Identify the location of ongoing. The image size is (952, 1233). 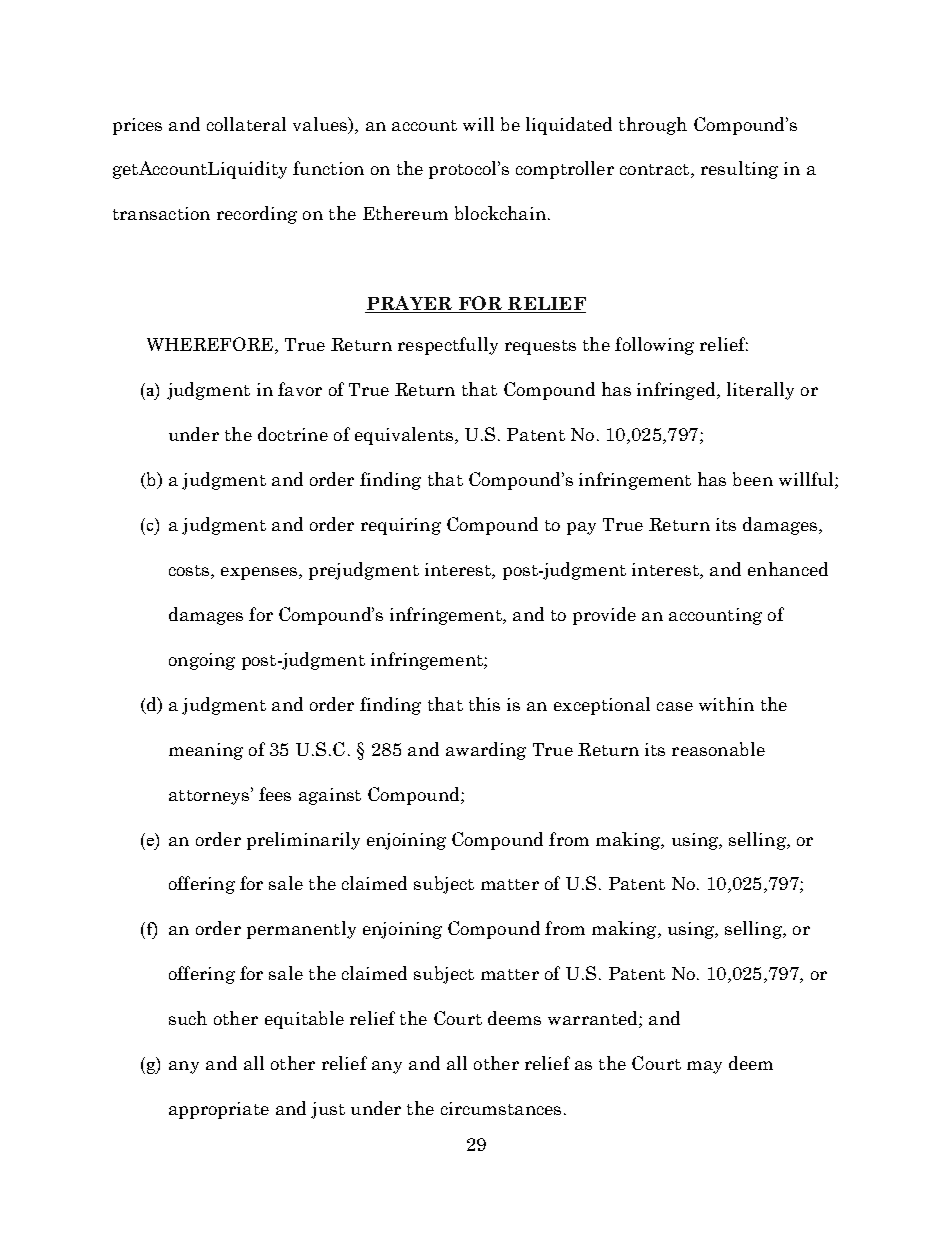
(202, 661).
